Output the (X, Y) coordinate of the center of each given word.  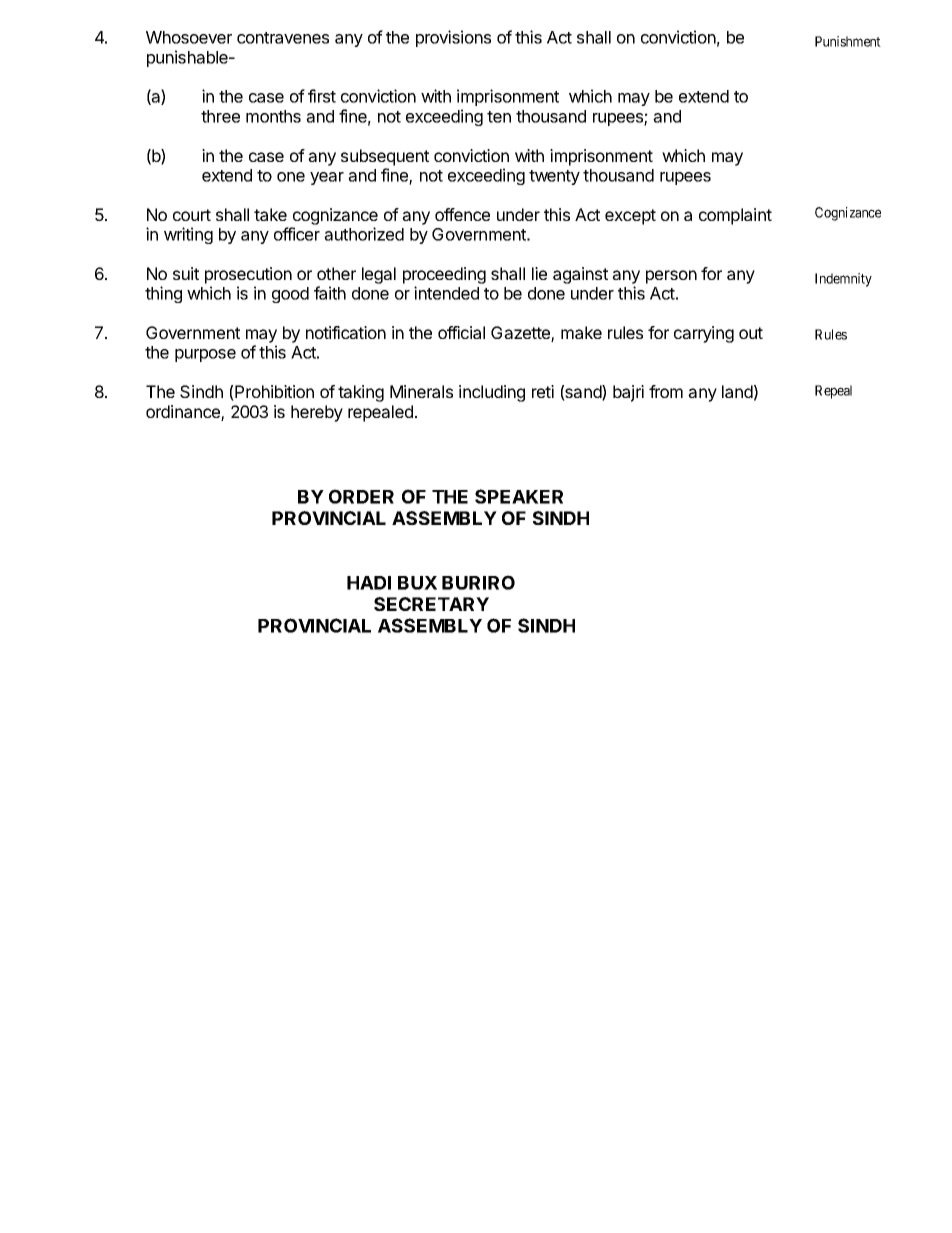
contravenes (283, 38)
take (270, 214)
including (492, 393)
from (666, 391)
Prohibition (273, 393)
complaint (735, 216)
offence (462, 214)
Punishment (848, 41)
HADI (369, 583)
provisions (453, 38)
